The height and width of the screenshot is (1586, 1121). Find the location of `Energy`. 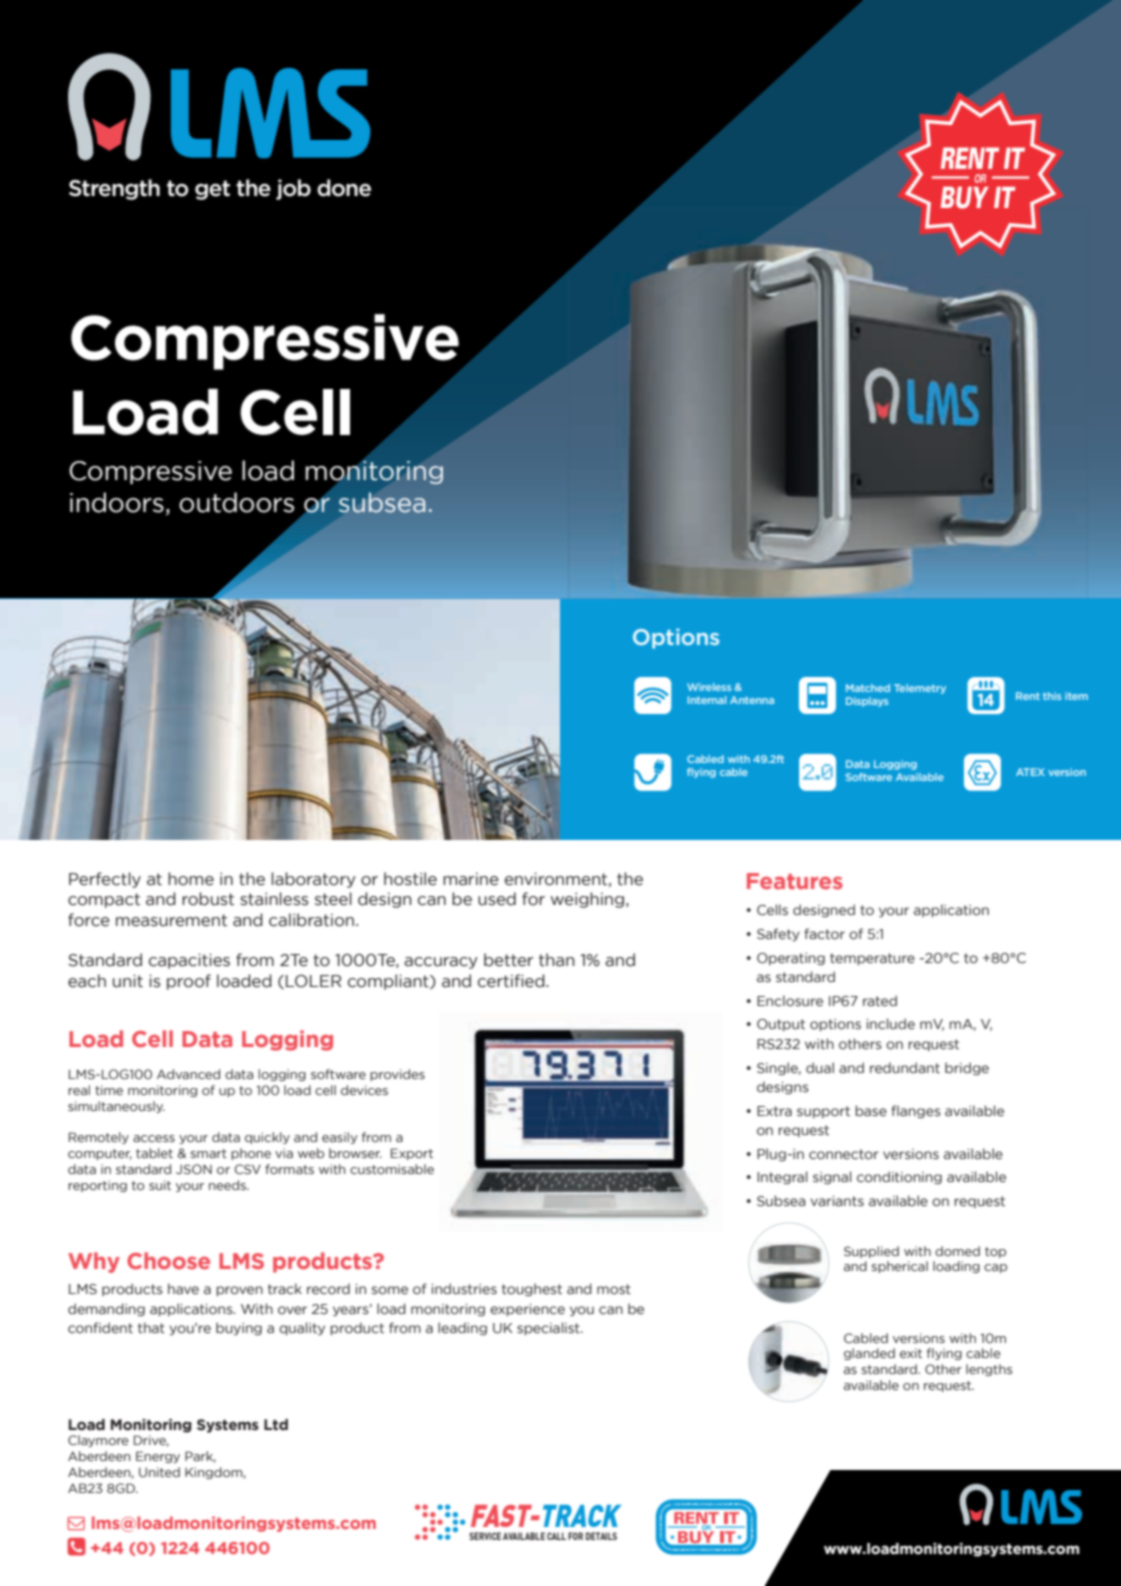

Energy is located at coordinates (158, 1457).
